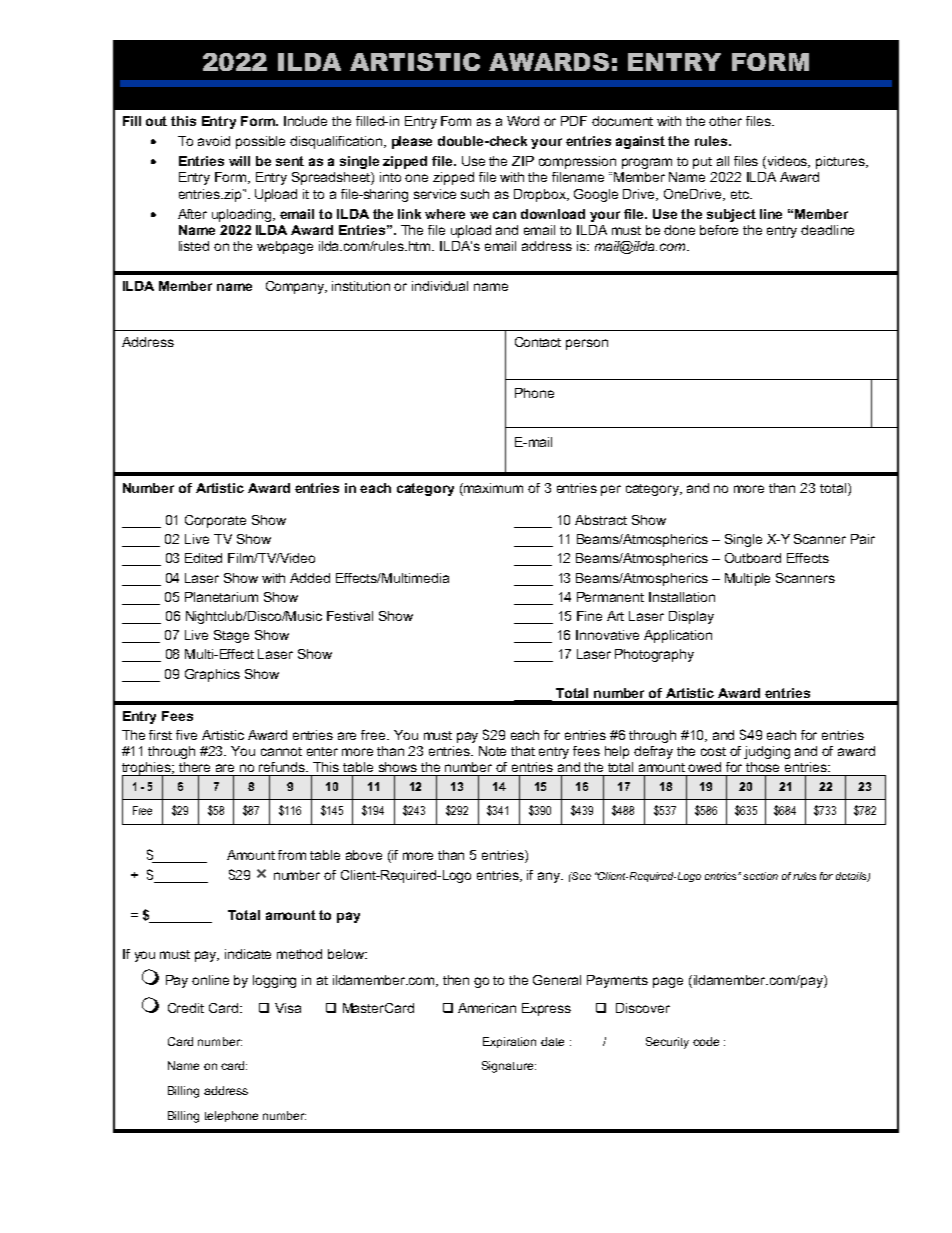 This image has width=952, height=1233. I want to click on possible, so click(260, 142).
